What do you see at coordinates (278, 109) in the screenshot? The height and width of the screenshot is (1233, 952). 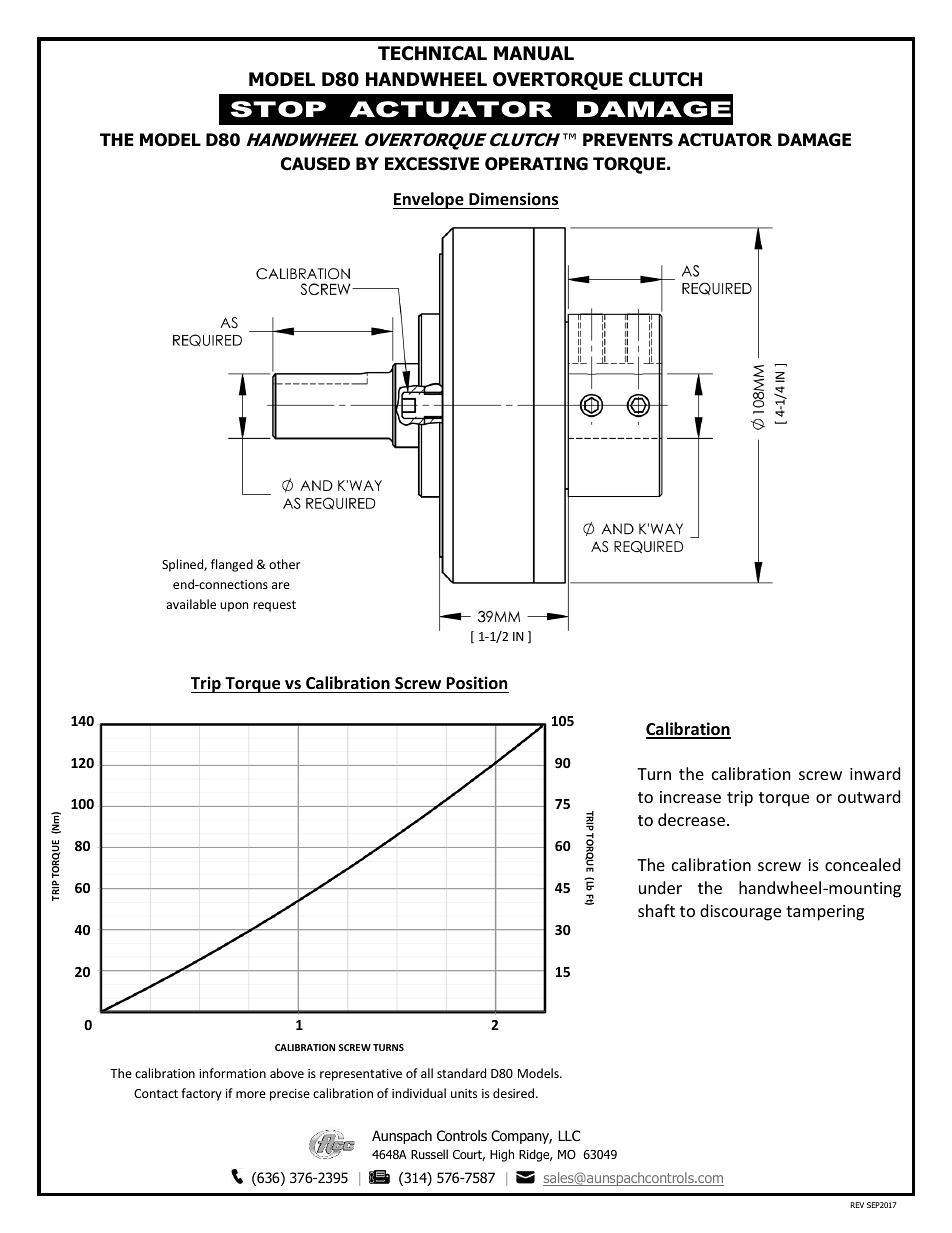 I see `STOP` at bounding box center [278, 109].
